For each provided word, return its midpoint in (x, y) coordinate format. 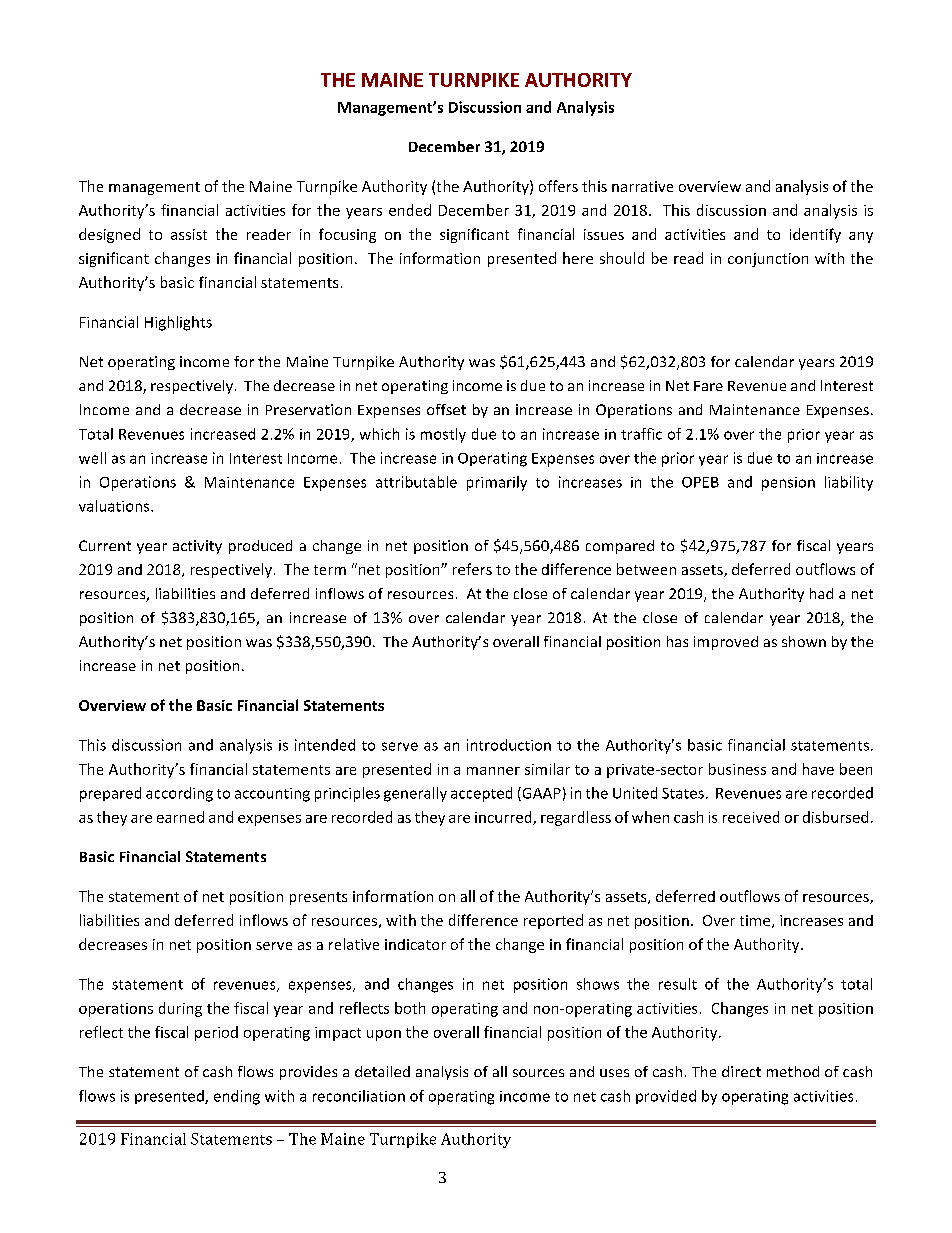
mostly (443, 435)
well (92, 458)
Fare (708, 386)
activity (197, 547)
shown (804, 641)
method (793, 1071)
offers (558, 186)
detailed (382, 1071)
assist (189, 234)
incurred (504, 818)
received (751, 817)
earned (180, 817)
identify (815, 235)
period (216, 1033)
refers (472, 569)
